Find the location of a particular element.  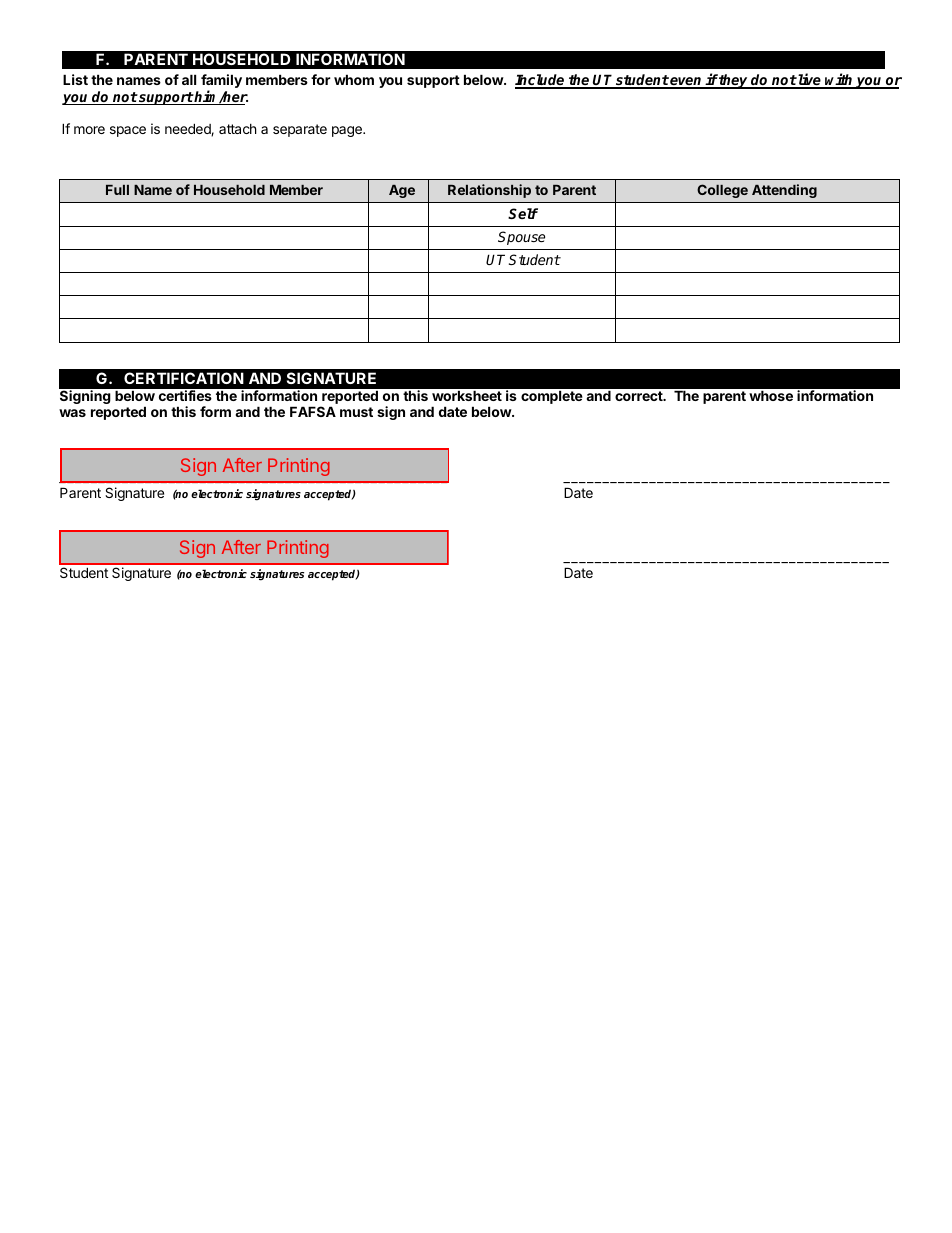

Spouse is located at coordinates (521, 238).
